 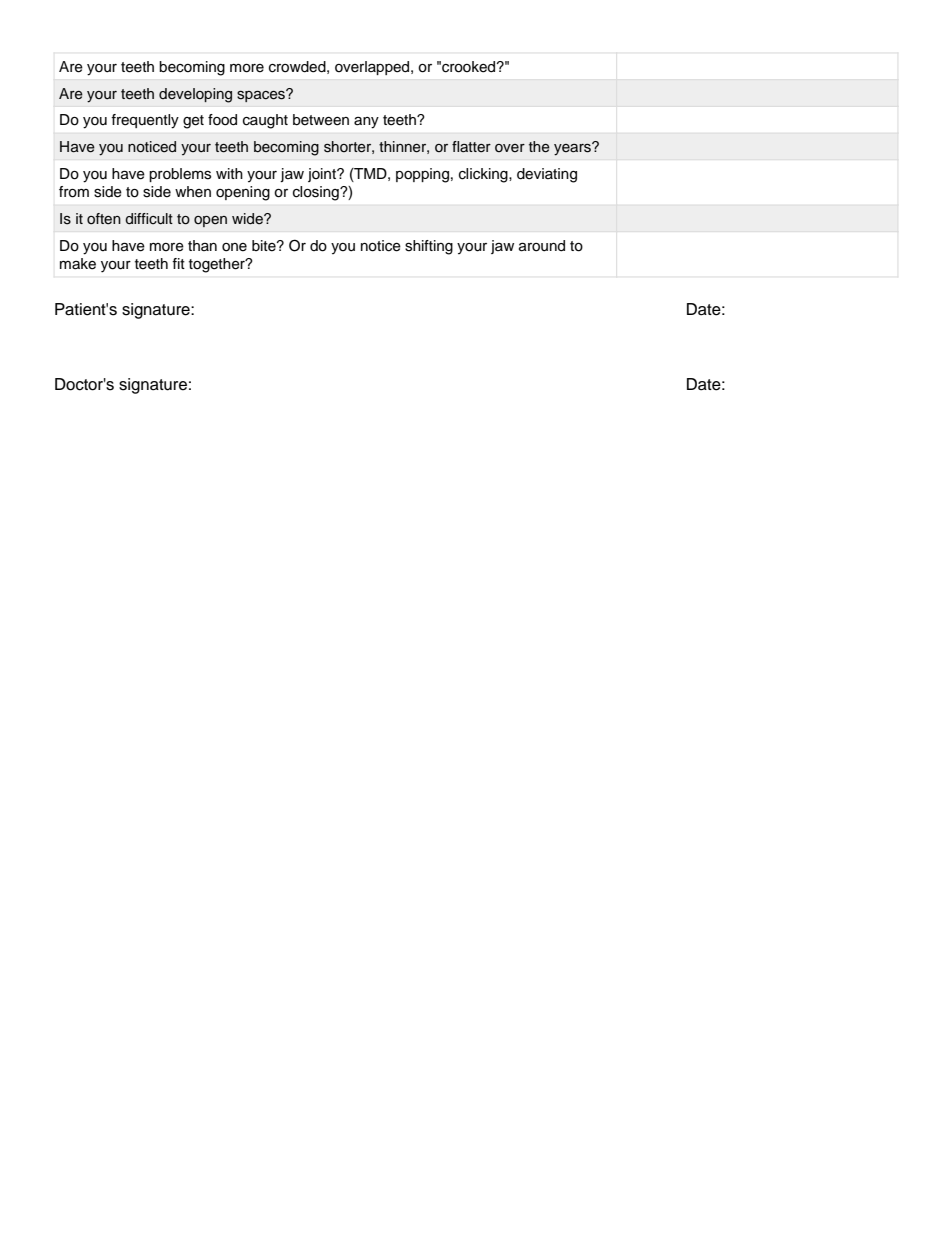 I want to click on shifting, so click(x=429, y=247).
